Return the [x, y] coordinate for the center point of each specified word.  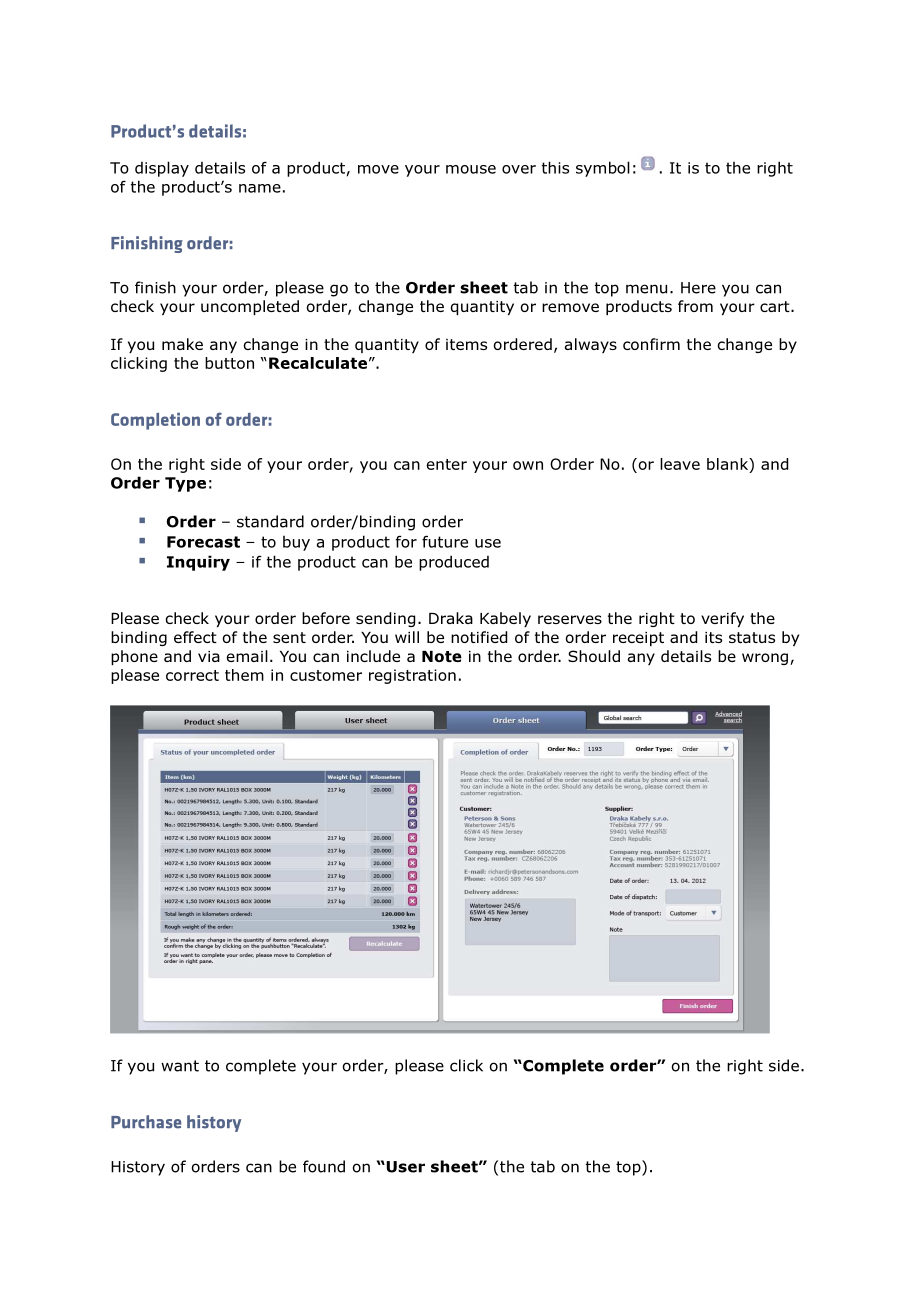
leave [680, 464]
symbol [603, 169]
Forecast [203, 542]
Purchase [146, 1122]
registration [412, 676]
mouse [471, 169]
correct [192, 675]
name [260, 188]
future [445, 541]
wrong [765, 659]
